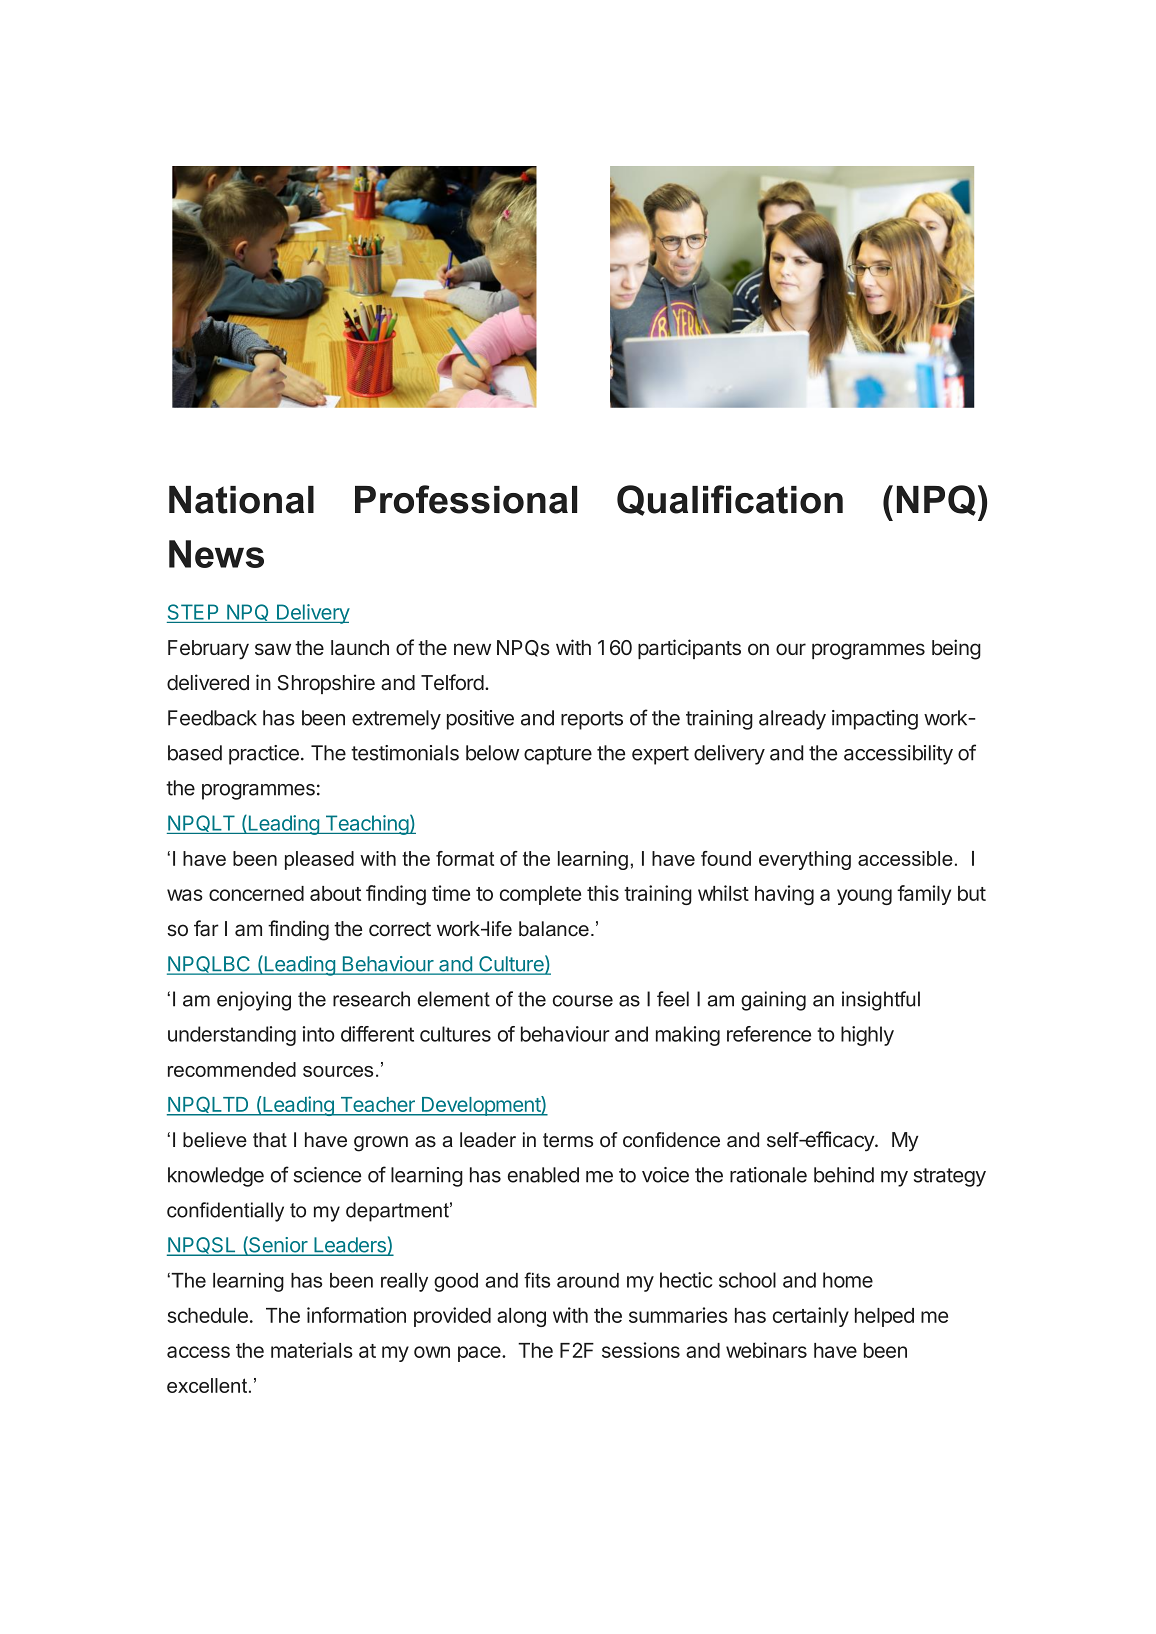  What do you see at coordinates (844, 1175) in the image?
I see `behind` at bounding box center [844, 1175].
